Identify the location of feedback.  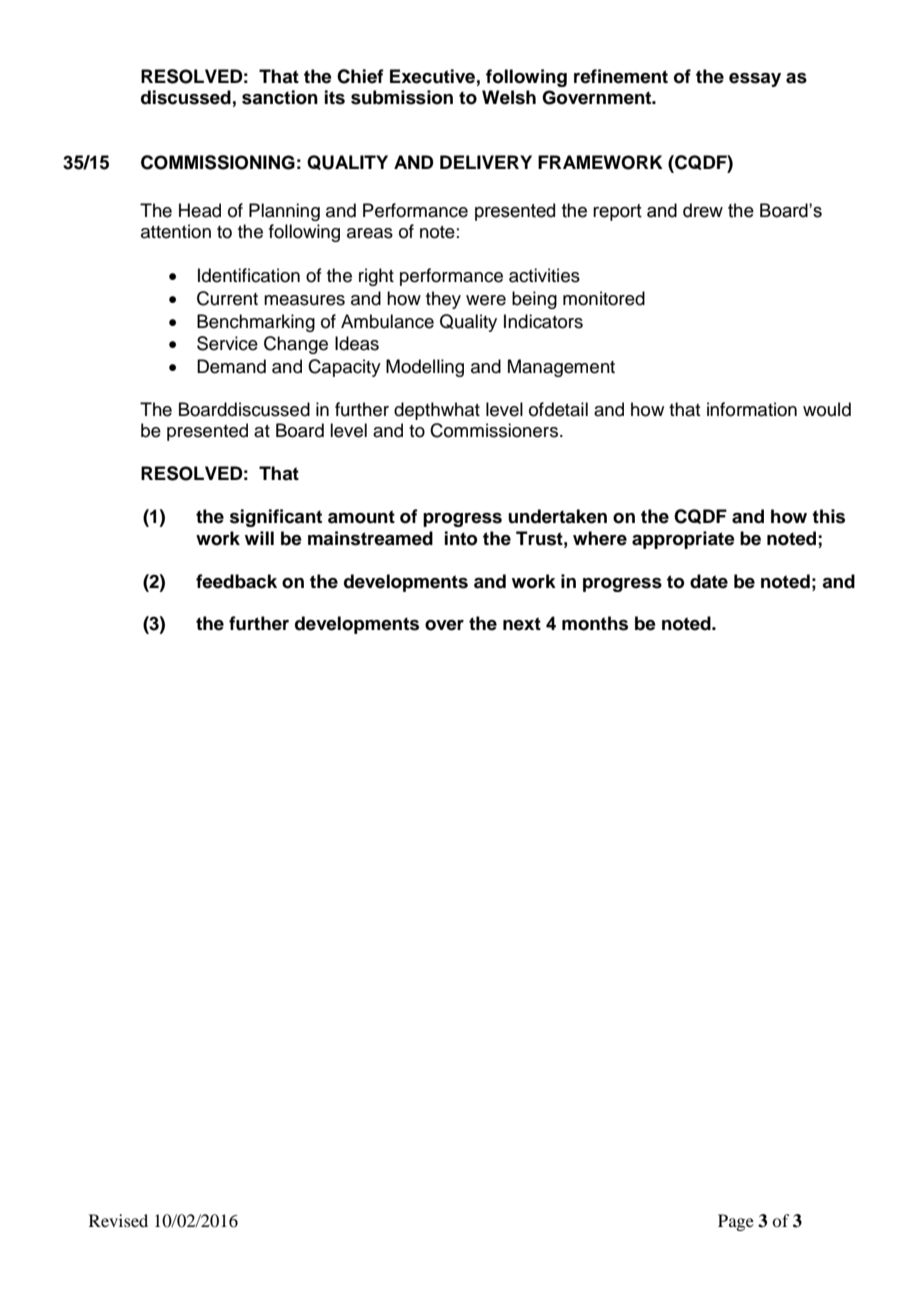
(236, 581).
